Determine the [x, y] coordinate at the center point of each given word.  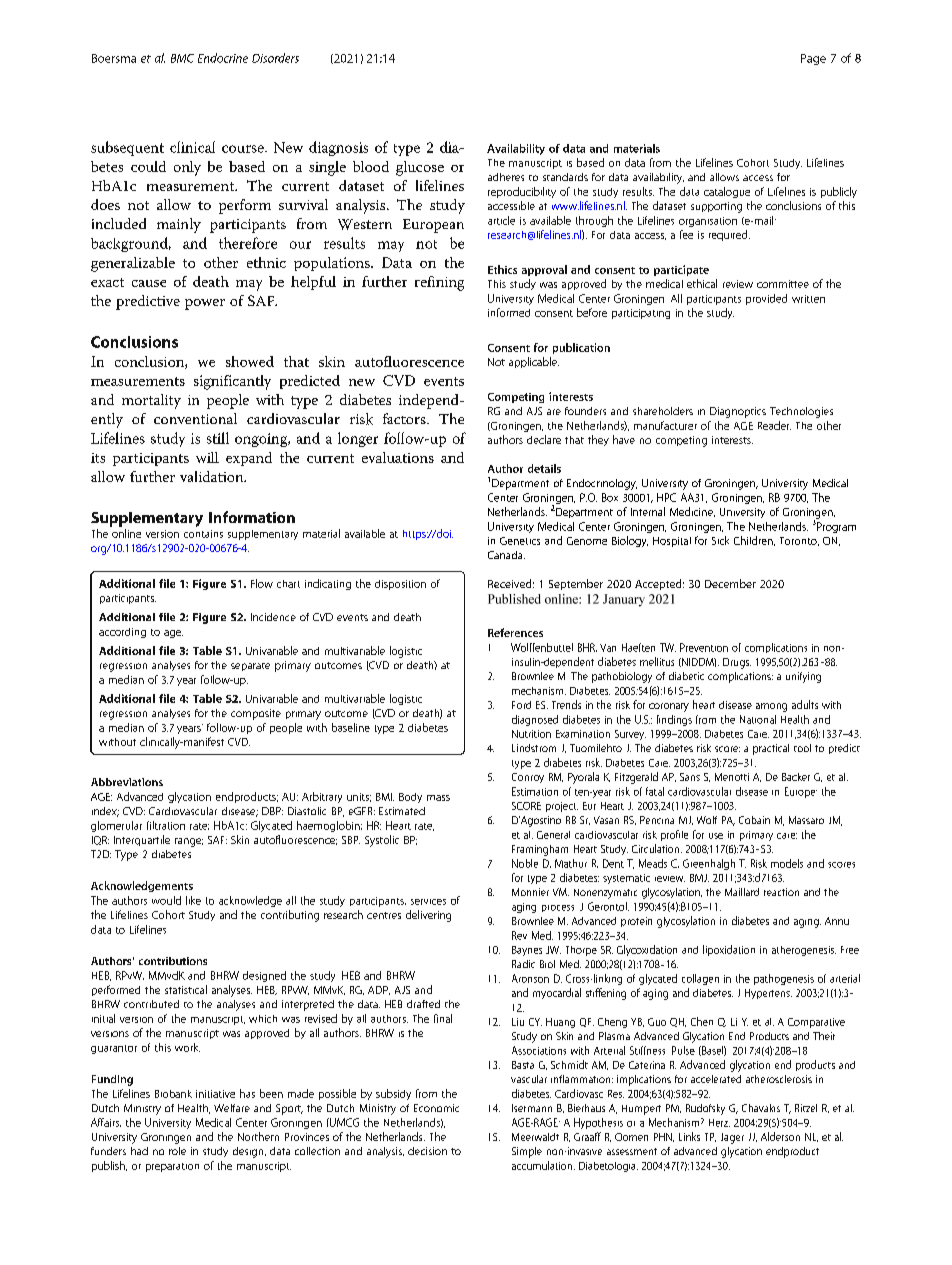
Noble [525, 863]
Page [813, 59]
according [122, 633]
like [193, 900]
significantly [232, 382]
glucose [420, 168]
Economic [436, 1108]
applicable [534, 362]
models [787, 863]
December [730, 583]
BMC [182, 58]
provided [766, 299]
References [515, 632]
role [177, 1151]
